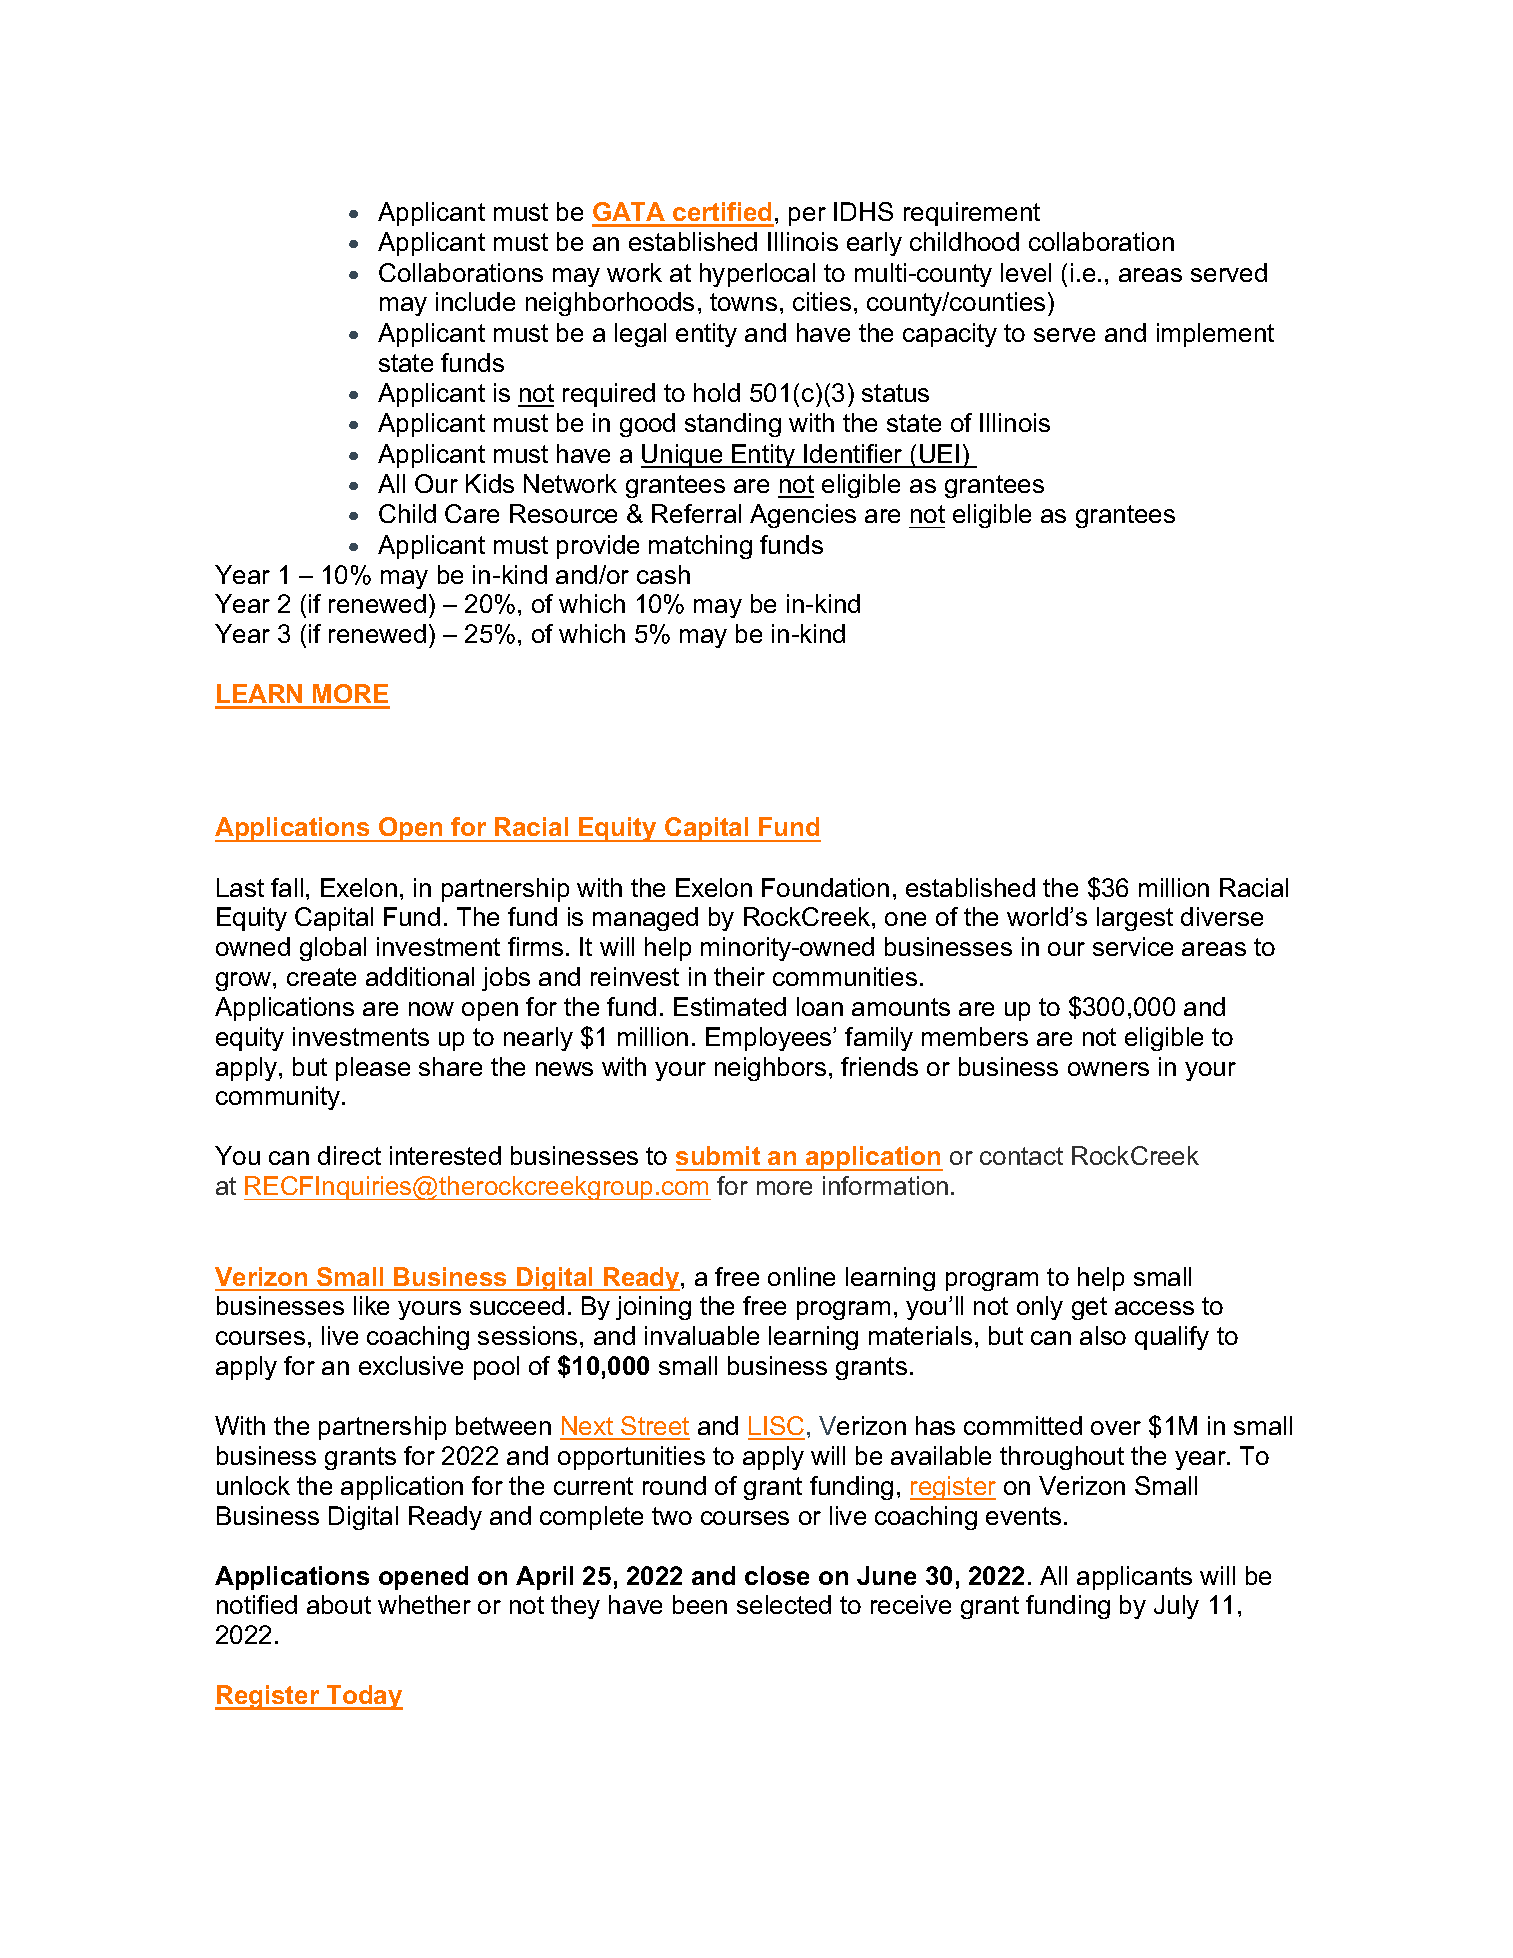 This screenshot has width=1513, height=1958. What do you see at coordinates (757, 275) in the screenshot?
I see `hyperlocal` at bounding box center [757, 275].
